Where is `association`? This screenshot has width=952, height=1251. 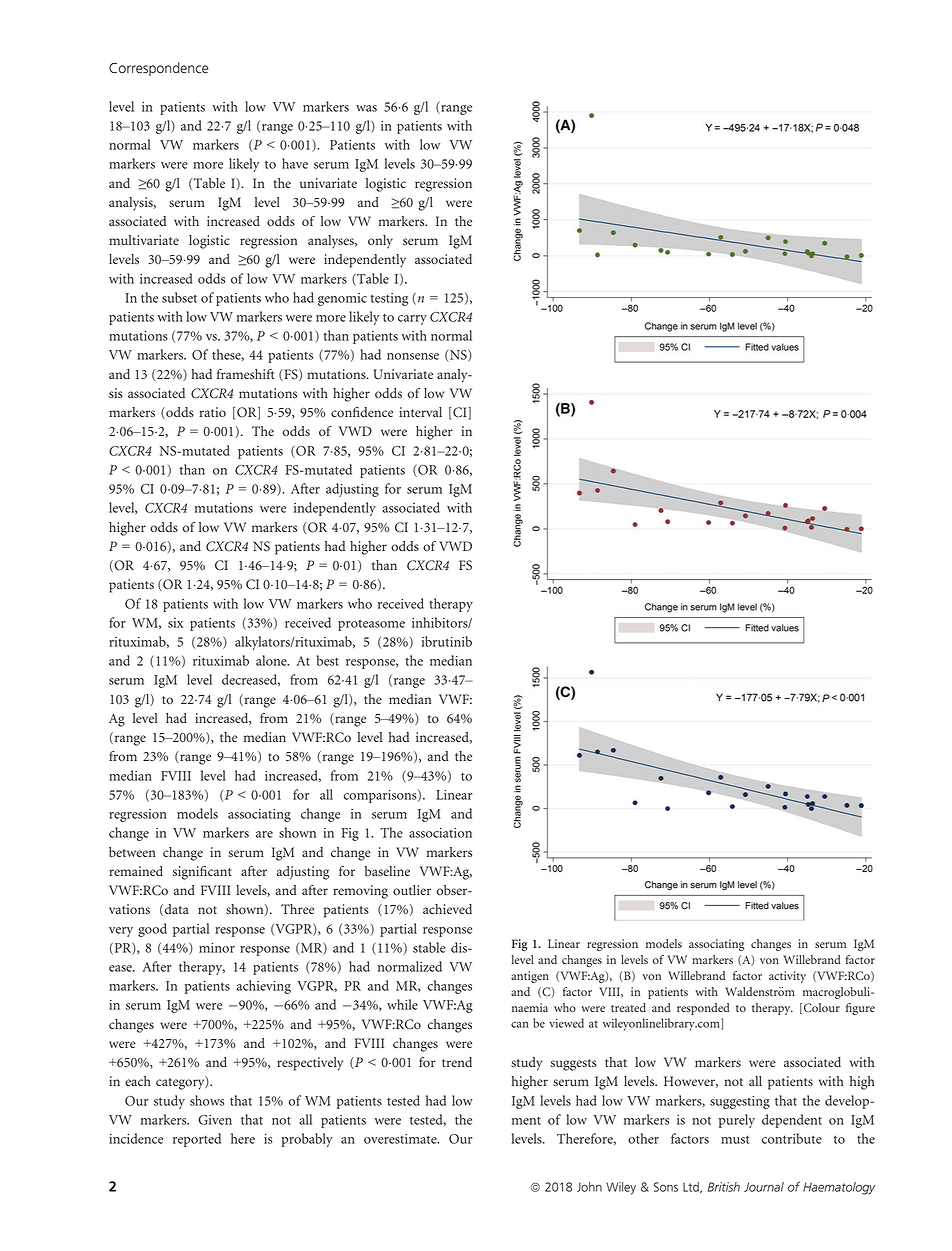 association is located at coordinates (440, 833).
